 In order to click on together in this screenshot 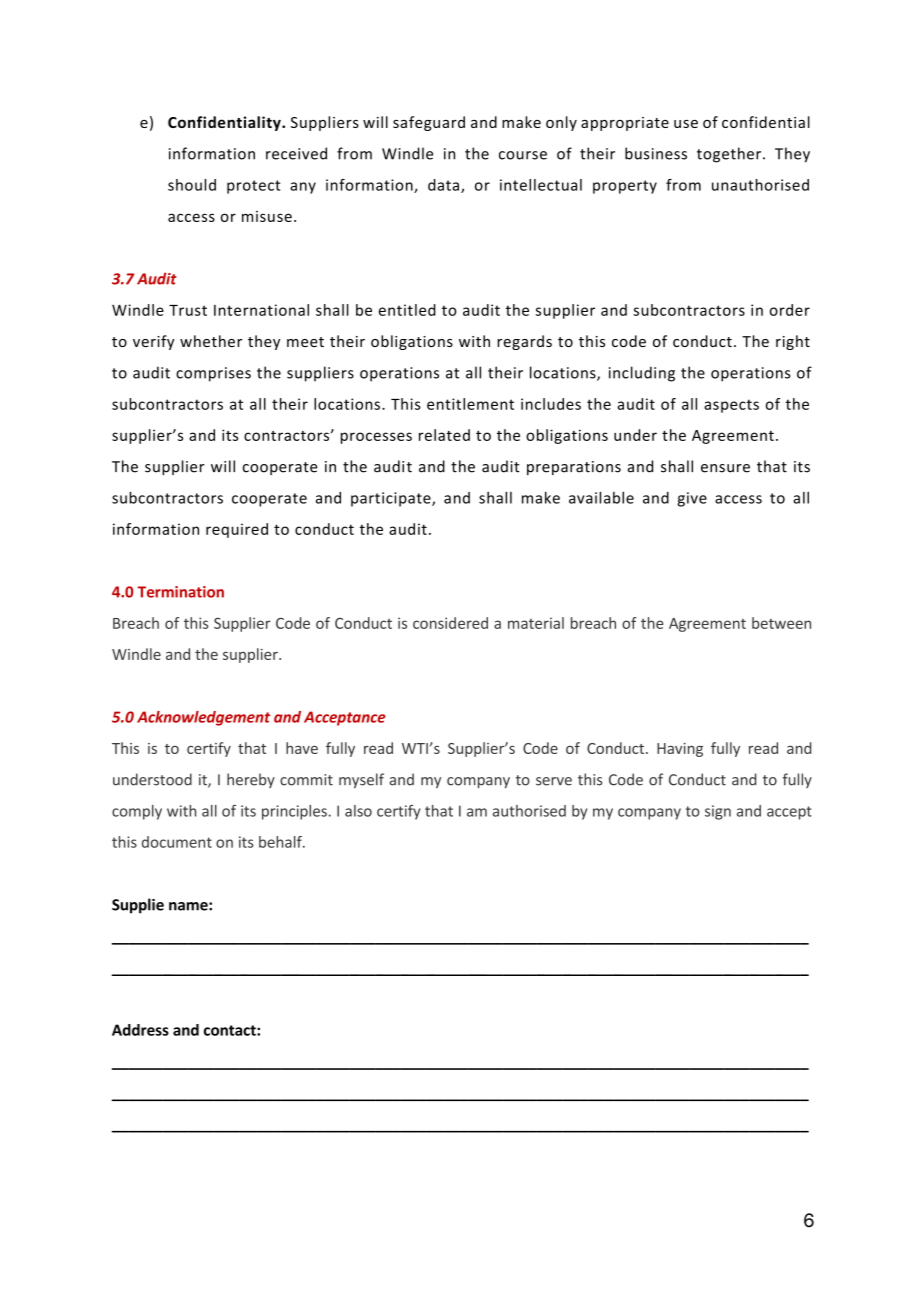, I will do `click(730, 155)`.
